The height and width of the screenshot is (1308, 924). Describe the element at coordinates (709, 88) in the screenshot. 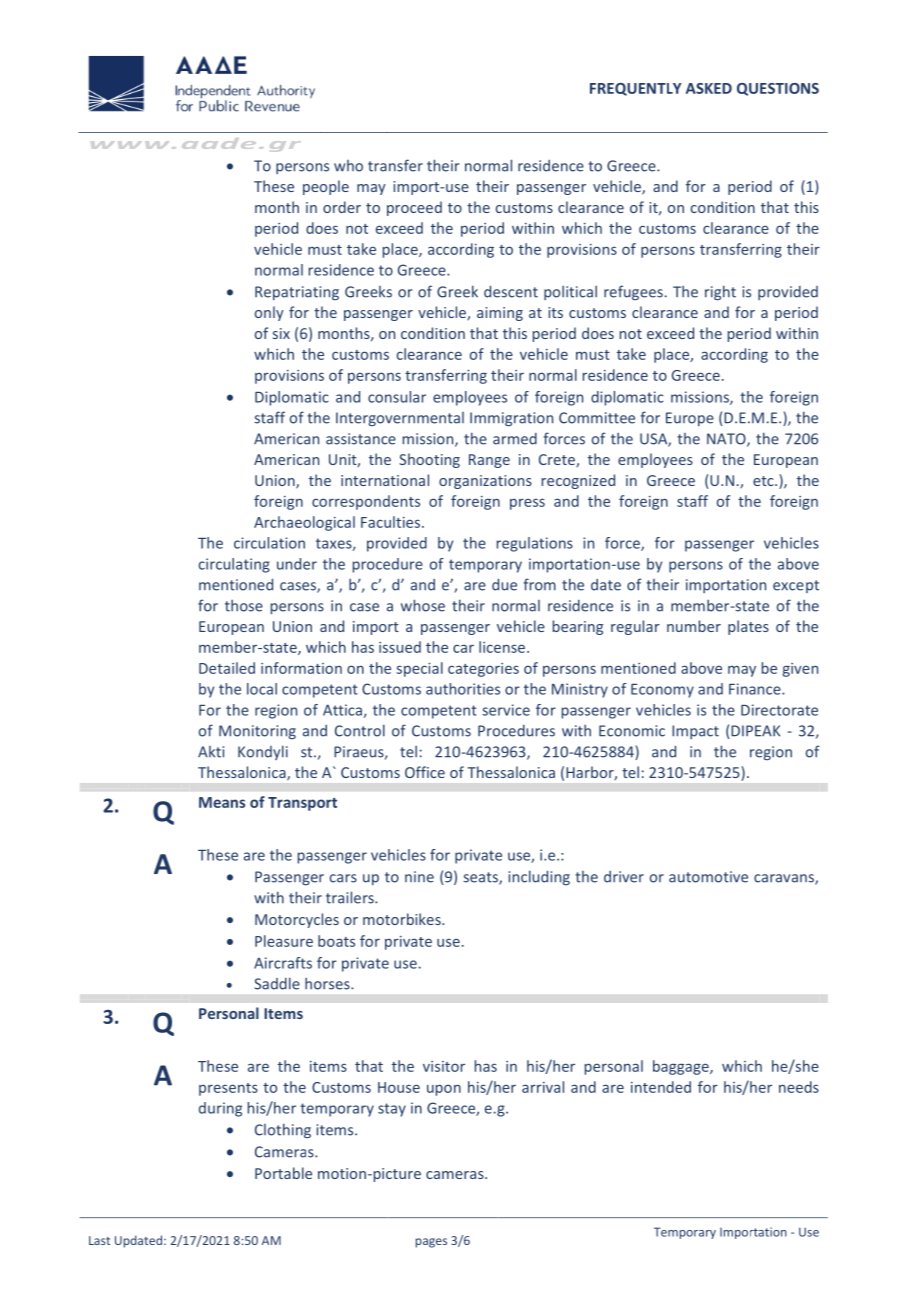

I see `ASKED` at that location.
